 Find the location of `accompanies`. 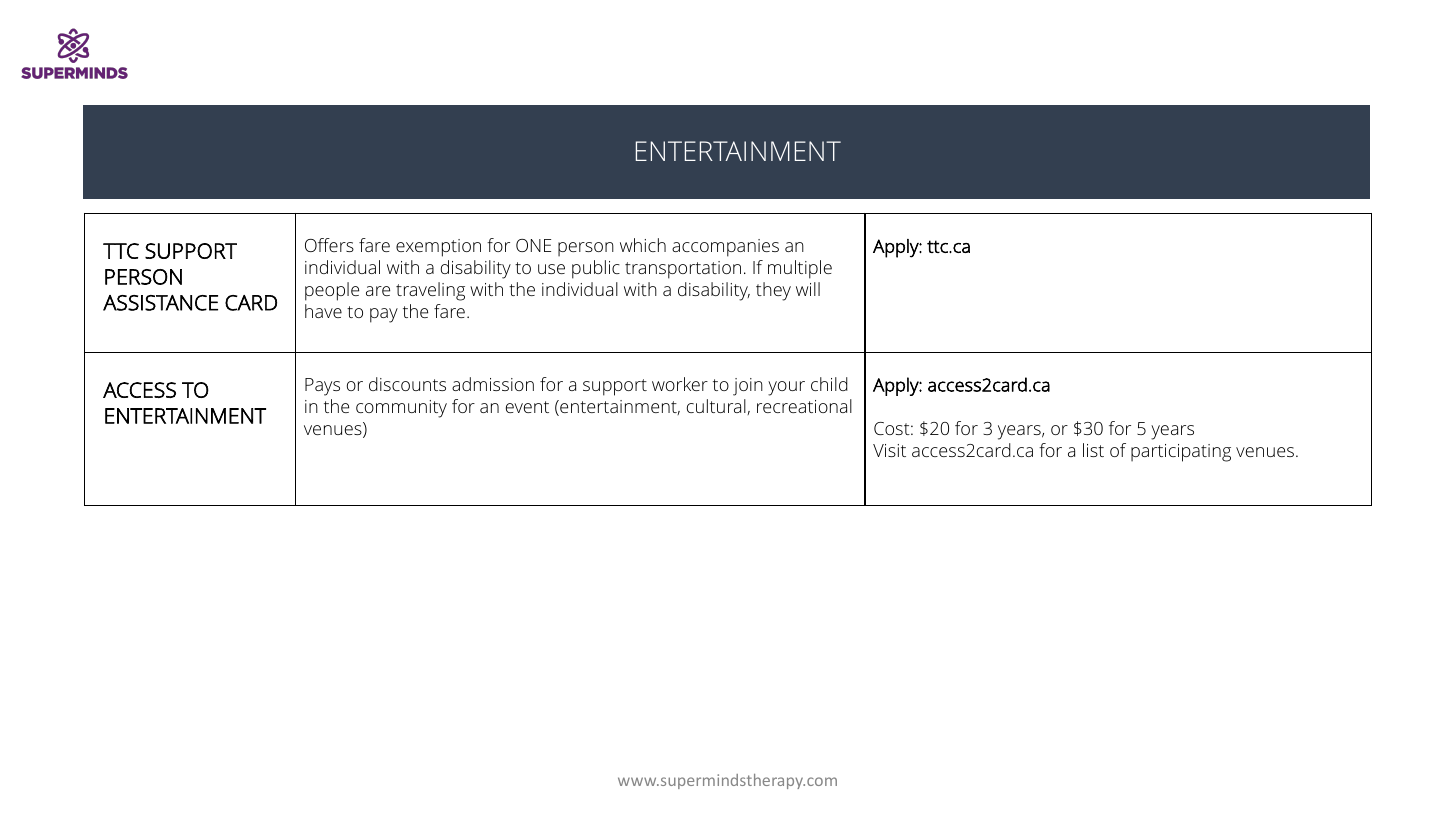

accompanies is located at coordinates (725, 248).
